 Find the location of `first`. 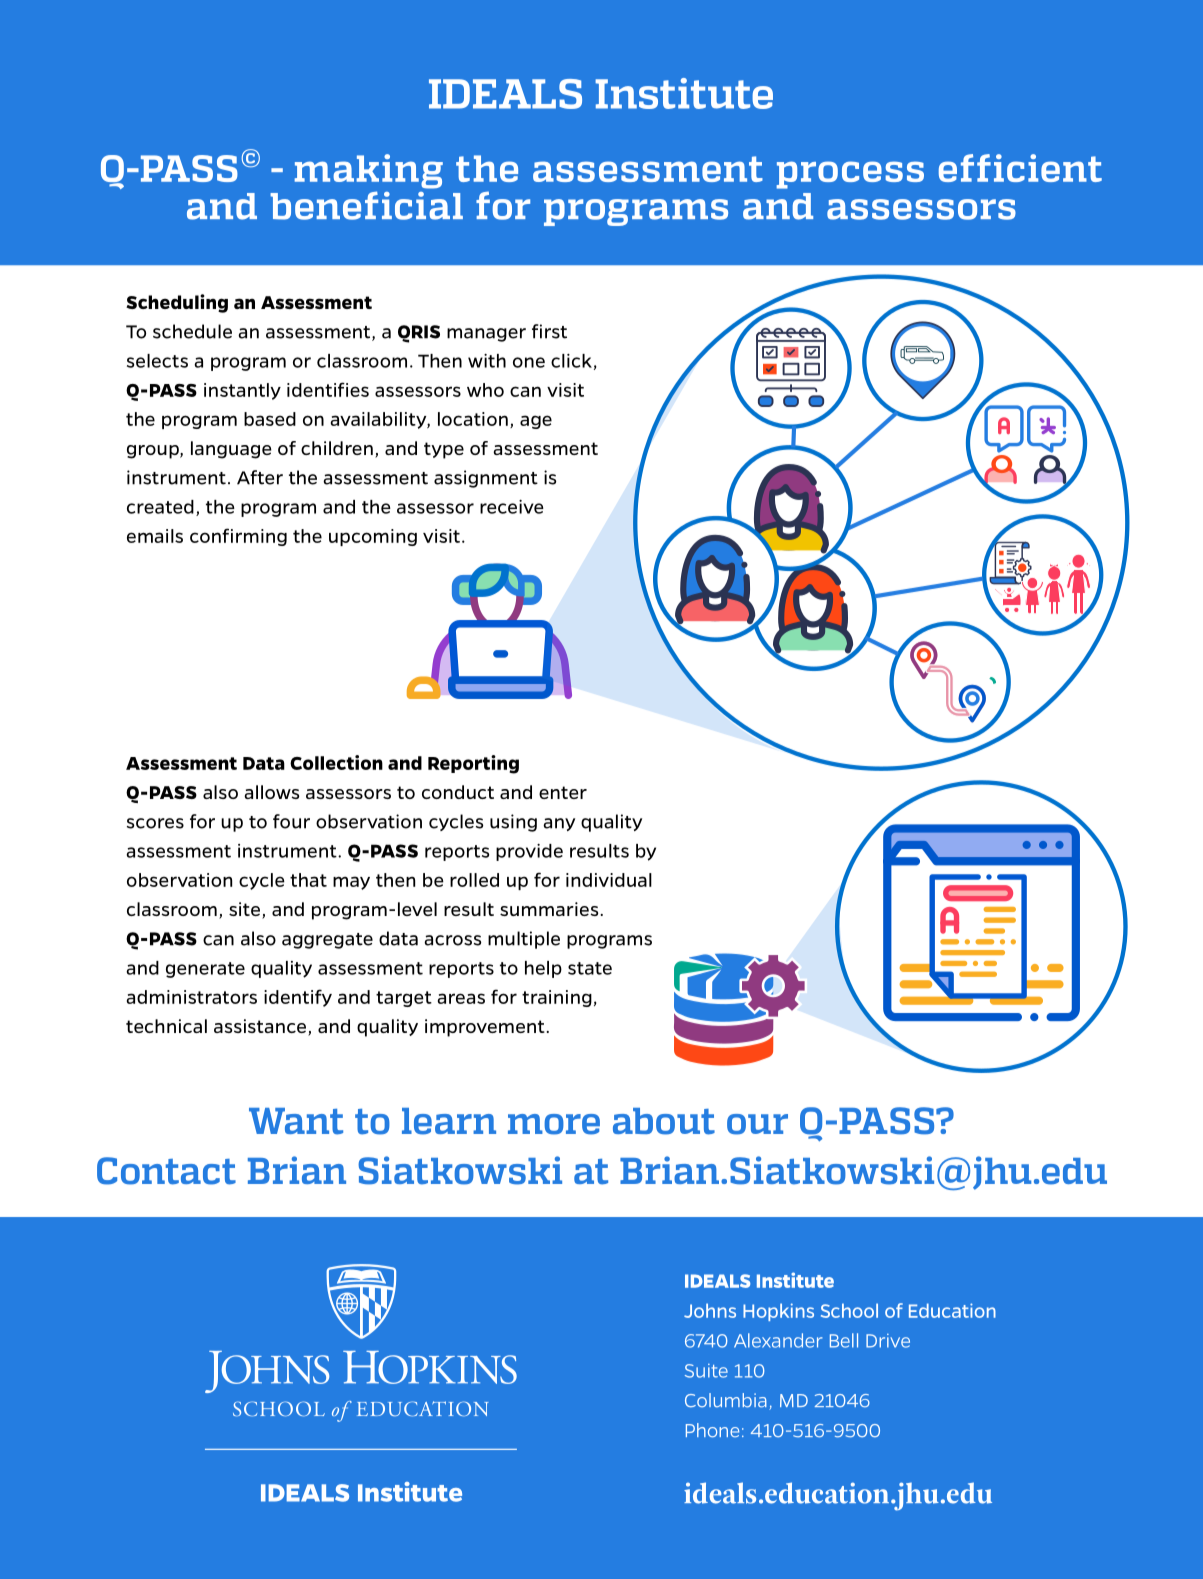

first is located at coordinates (549, 331).
